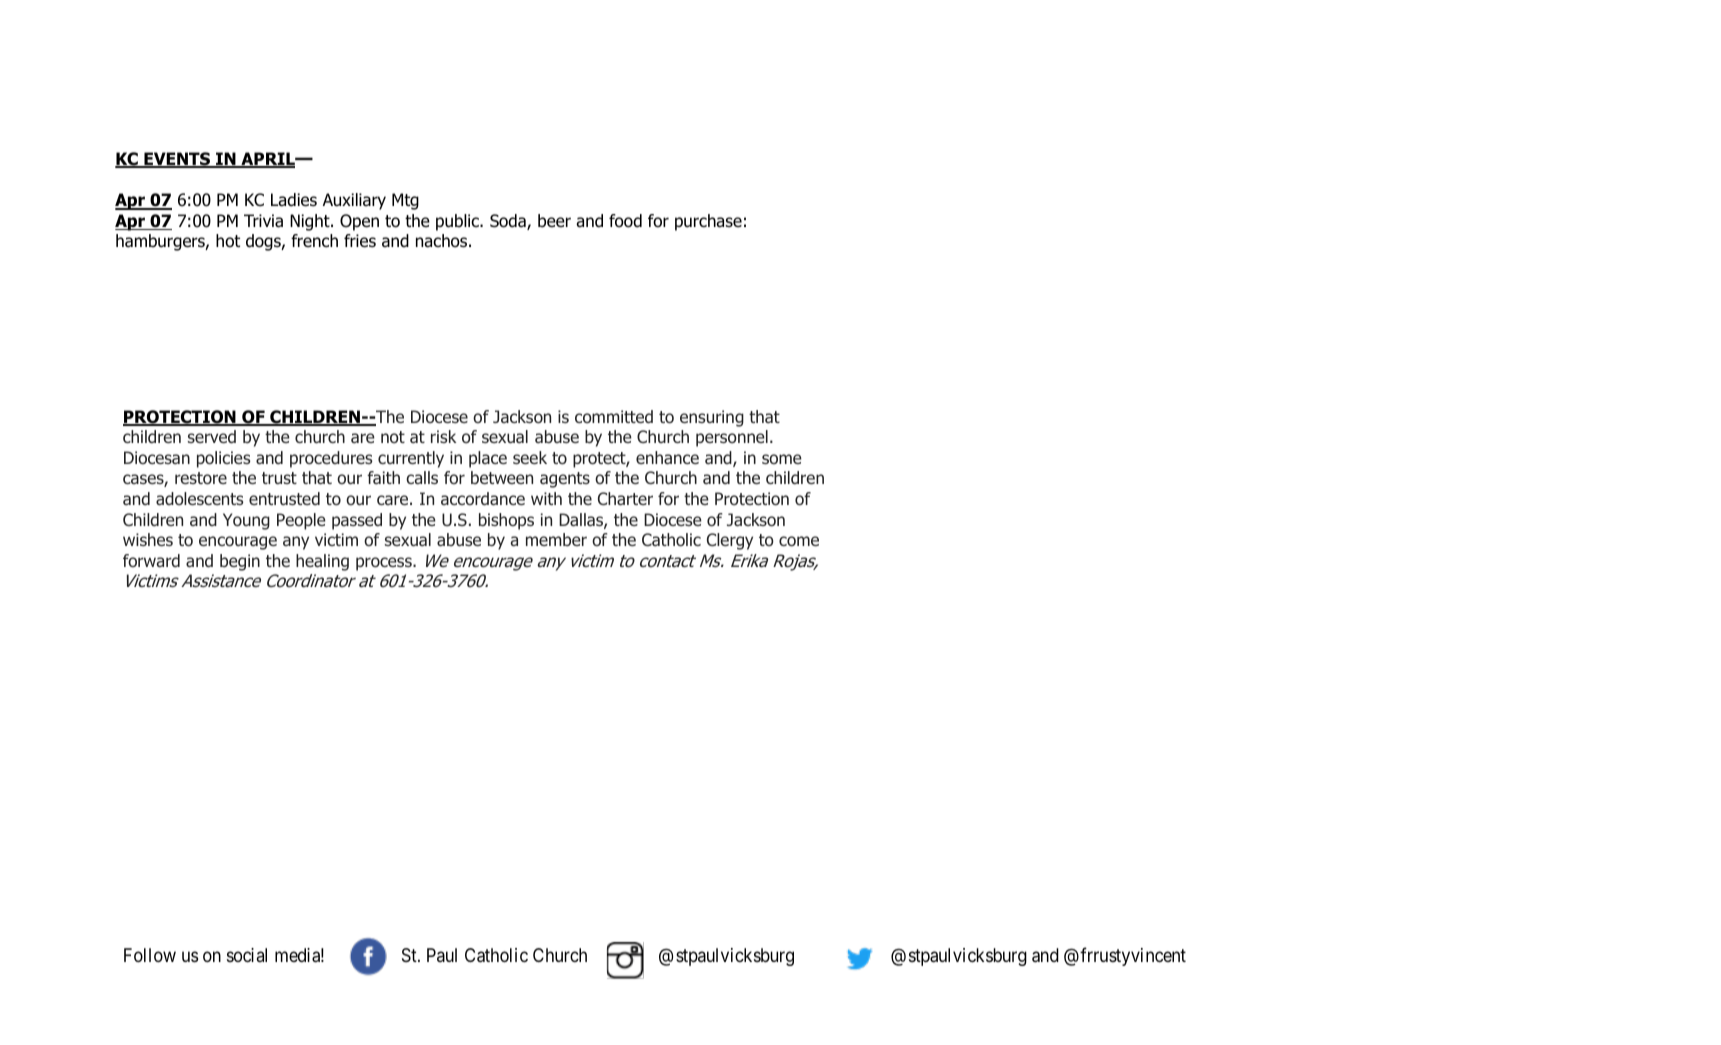 The image size is (1721, 1045). What do you see at coordinates (150, 955) in the screenshot?
I see `Follow` at bounding box center [150, 955].
